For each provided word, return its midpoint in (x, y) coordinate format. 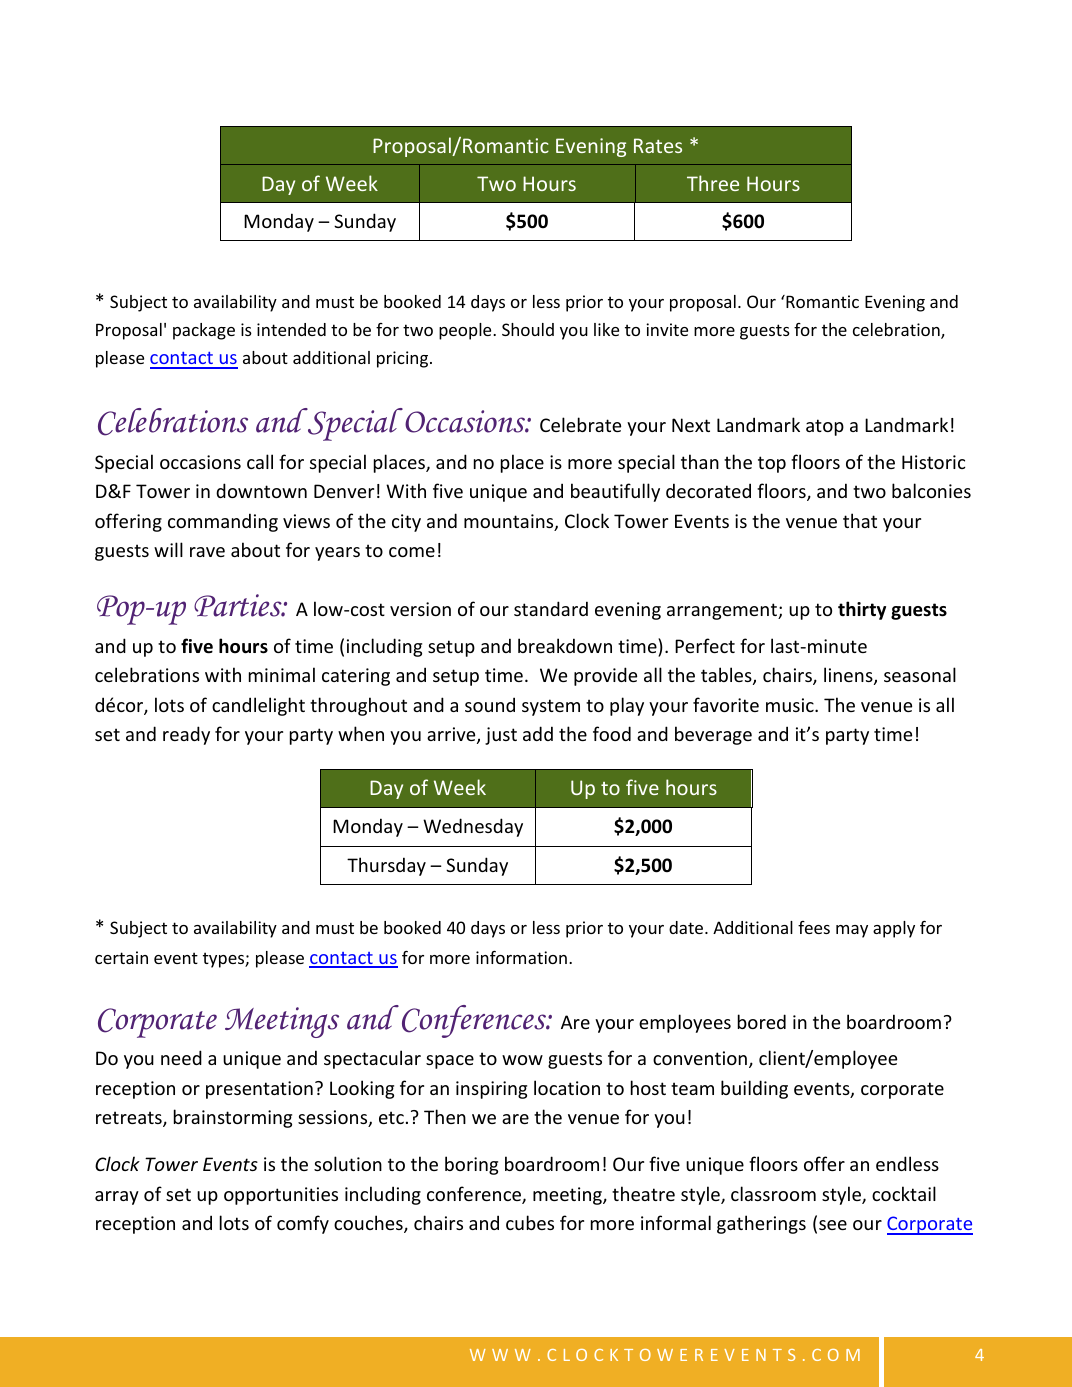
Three (713, 183)
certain (121, 957)
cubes (530, 1222)
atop (825, 427)
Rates (658, 145)
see (833, 1225)
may (852, 931)
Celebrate (580, 424)
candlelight (258, 706)
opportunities (281, 1196)
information (521, 957)
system (551, 707)
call (260, 461)
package (204, 331)
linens (849, 676)
